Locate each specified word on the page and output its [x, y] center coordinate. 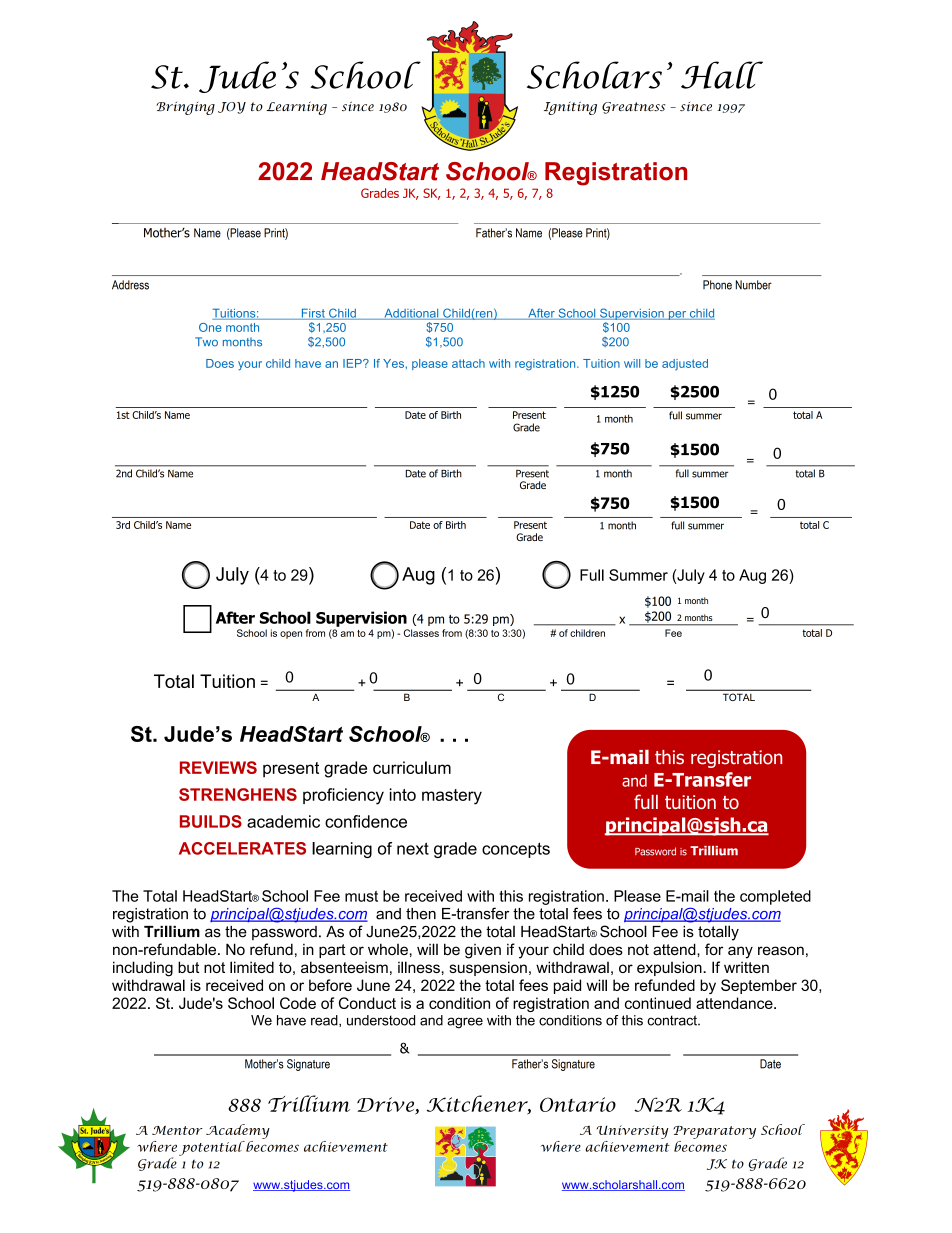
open [291, 635]
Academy [238, 1131]
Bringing [185, 108]
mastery [452, 797]
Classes [421, 633]
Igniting [570, 108]
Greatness [633, 108]
